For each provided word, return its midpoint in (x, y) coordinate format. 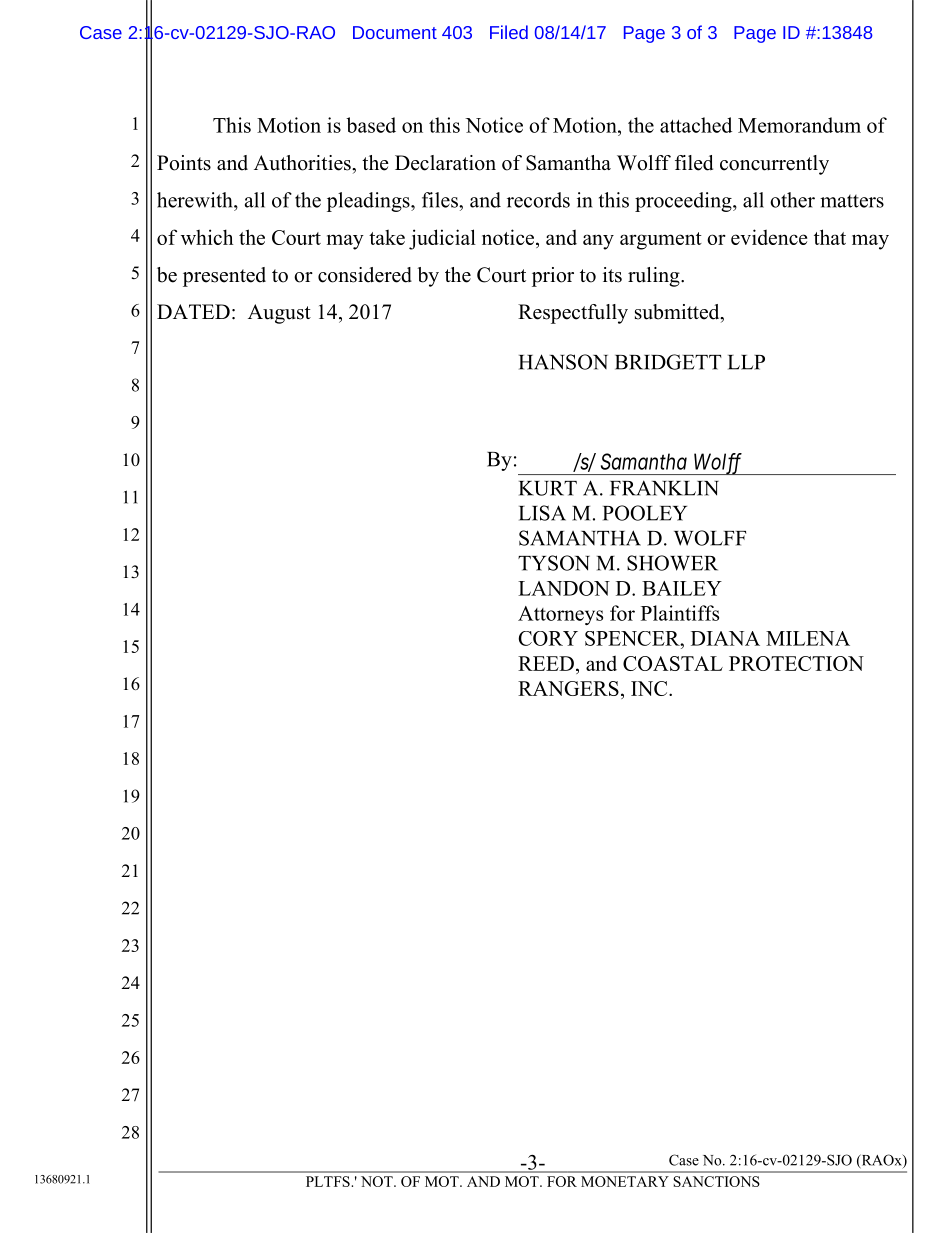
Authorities (303, 163)
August (279, 314)
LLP (746, 362)
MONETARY (625, 1181)
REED (546, 663)
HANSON (563, 362)
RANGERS (568, 688)
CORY (548, 638)
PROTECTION (796, 663)
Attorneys (560, 615)
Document (395, 32)
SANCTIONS (716, 1181)
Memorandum (799, 125)
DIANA (725, 638)
